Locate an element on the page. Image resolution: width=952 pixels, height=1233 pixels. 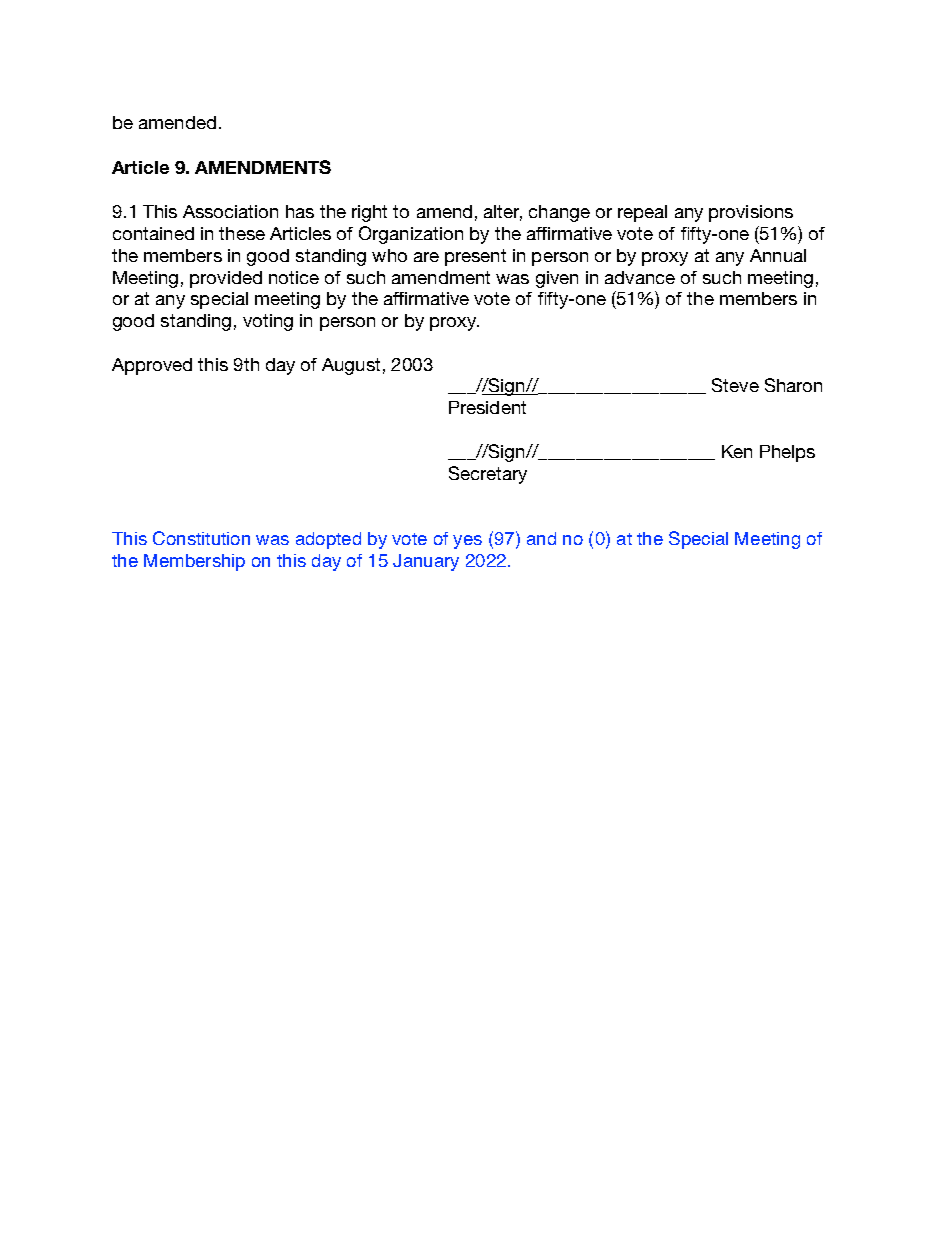
President is located at coordinates (487, 407).
